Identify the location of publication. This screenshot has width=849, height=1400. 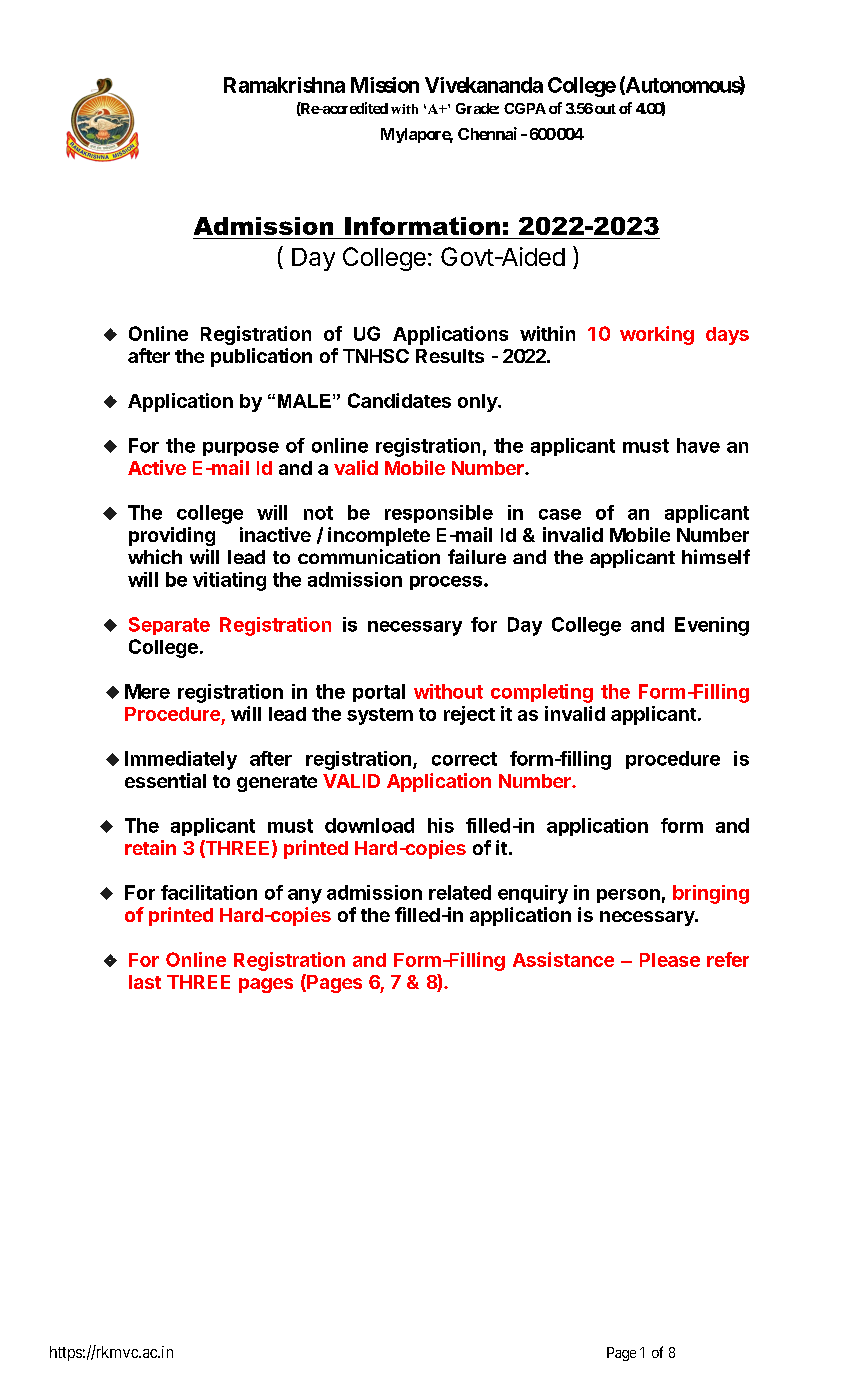
(261, 357).
